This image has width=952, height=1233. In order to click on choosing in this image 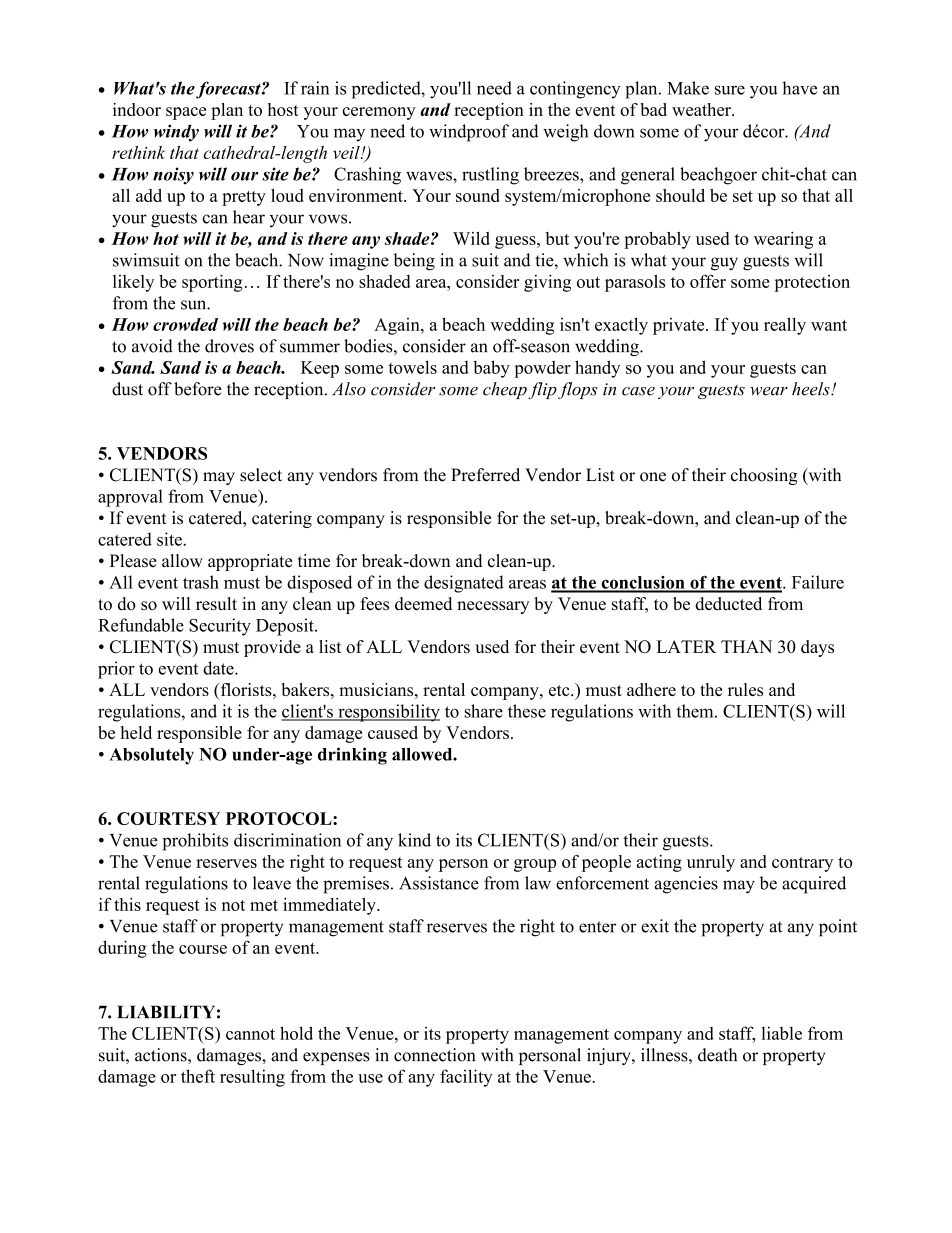, I will do `click(764, 476)`.
